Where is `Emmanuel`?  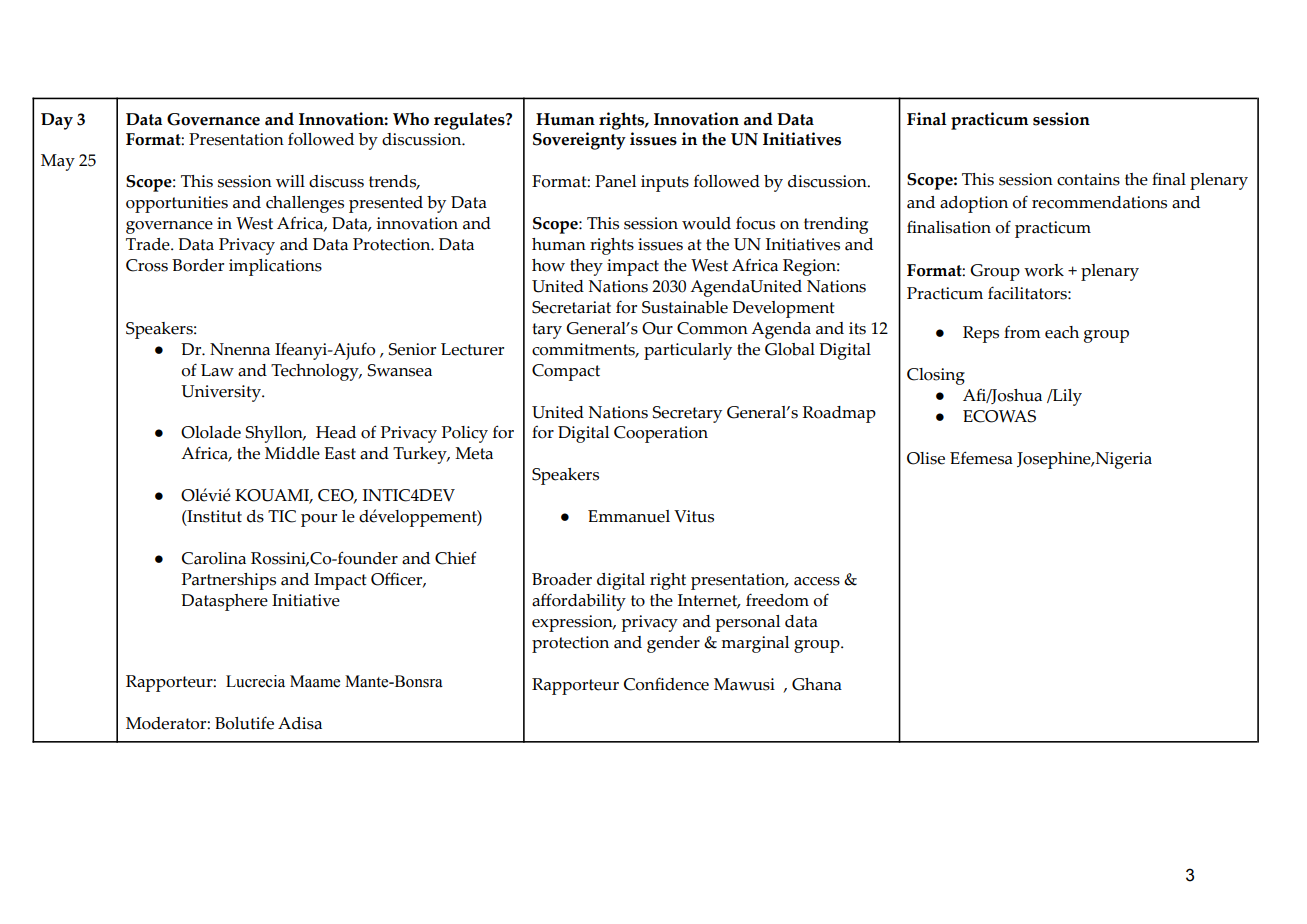 Emmanuel is located at coordinates (629, 516).
